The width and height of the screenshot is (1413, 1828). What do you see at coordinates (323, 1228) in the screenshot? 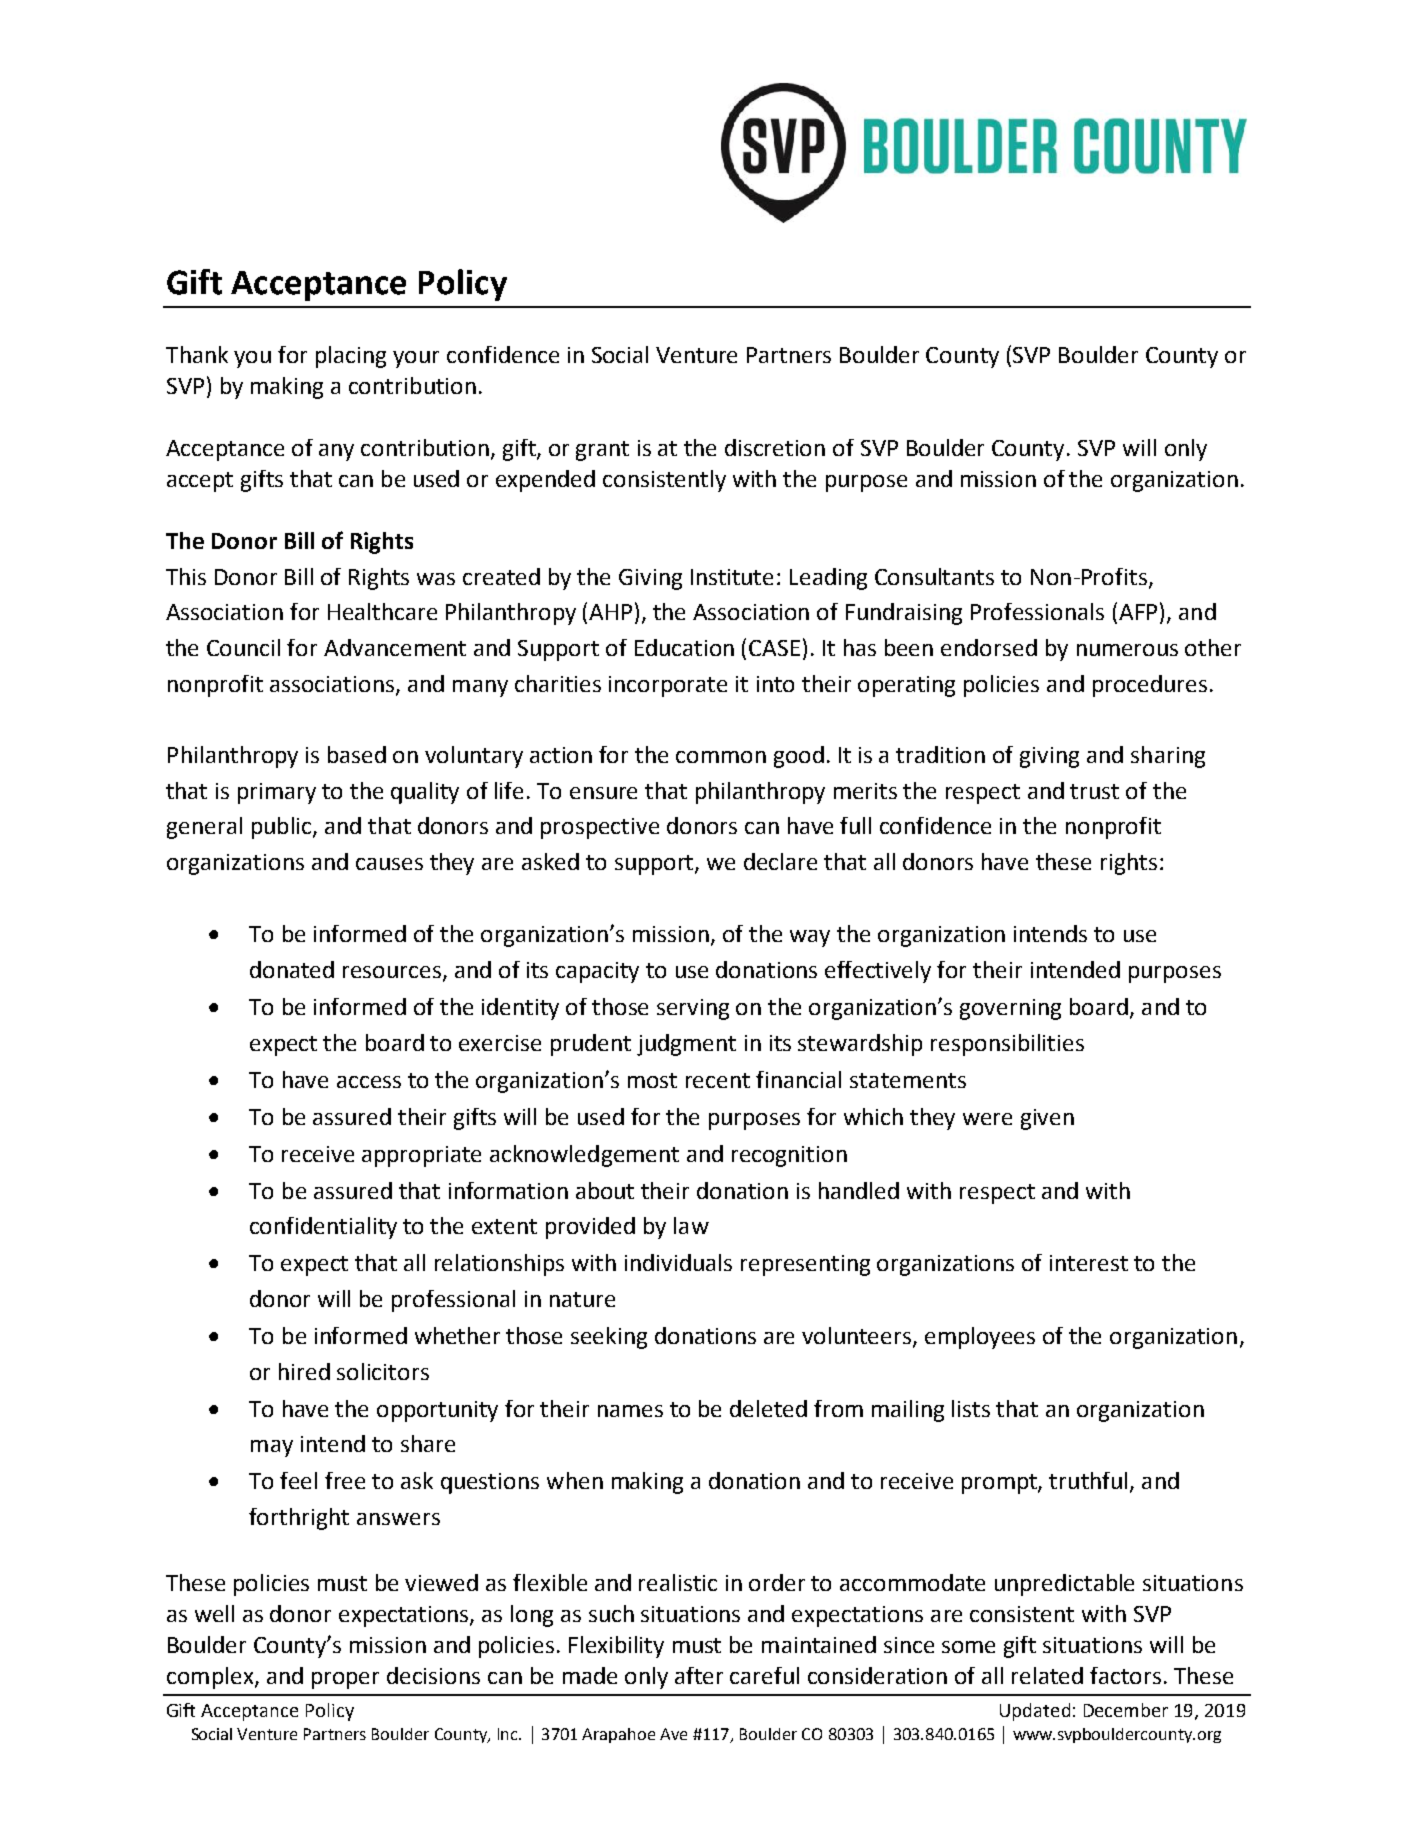
I see `confidentiality` at bounding box center [323, 1228].
